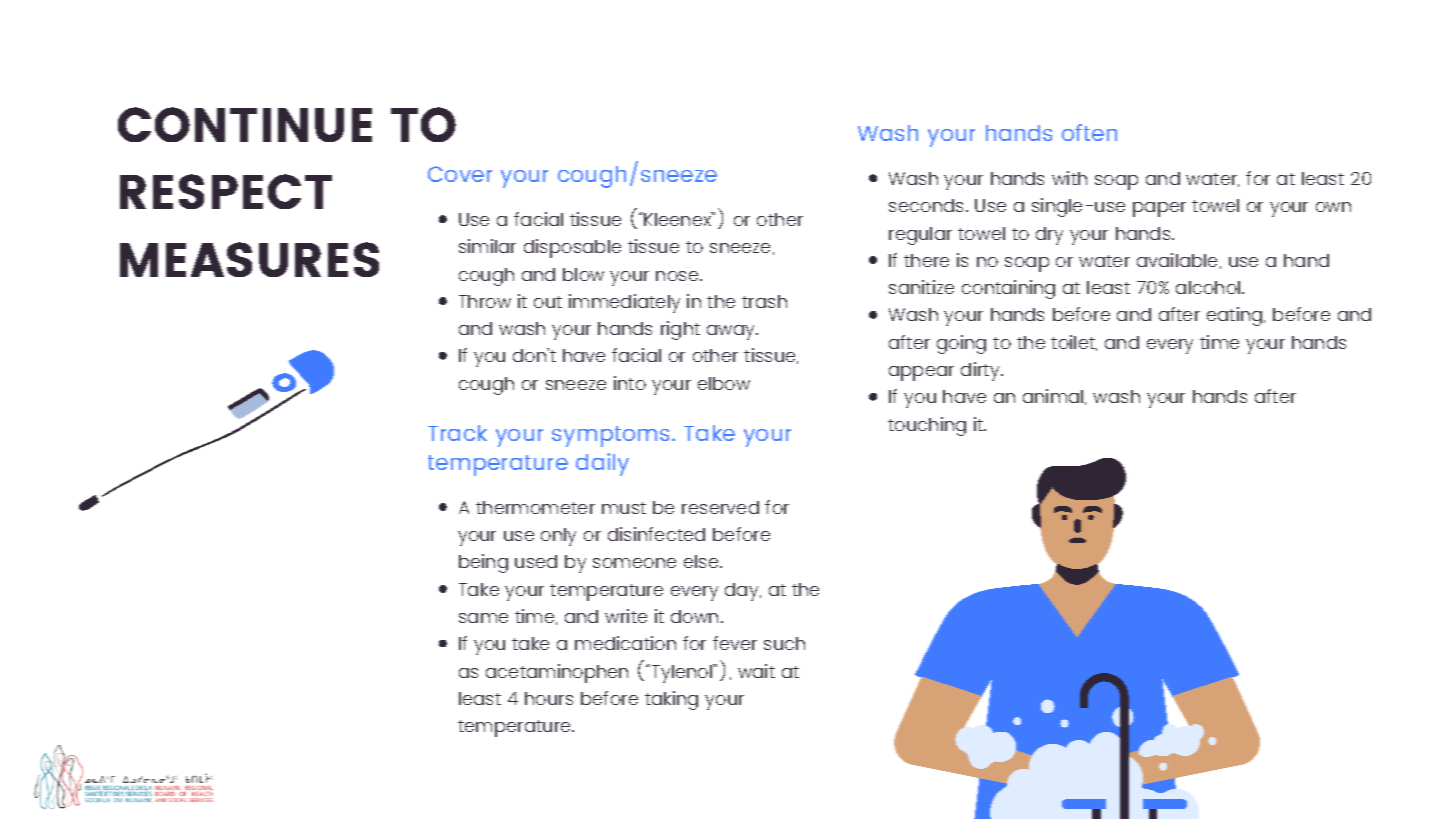 This image has width=1456, height=819. Describe the element at coordinates (483, 563) in the image. I see `being` at that location.
